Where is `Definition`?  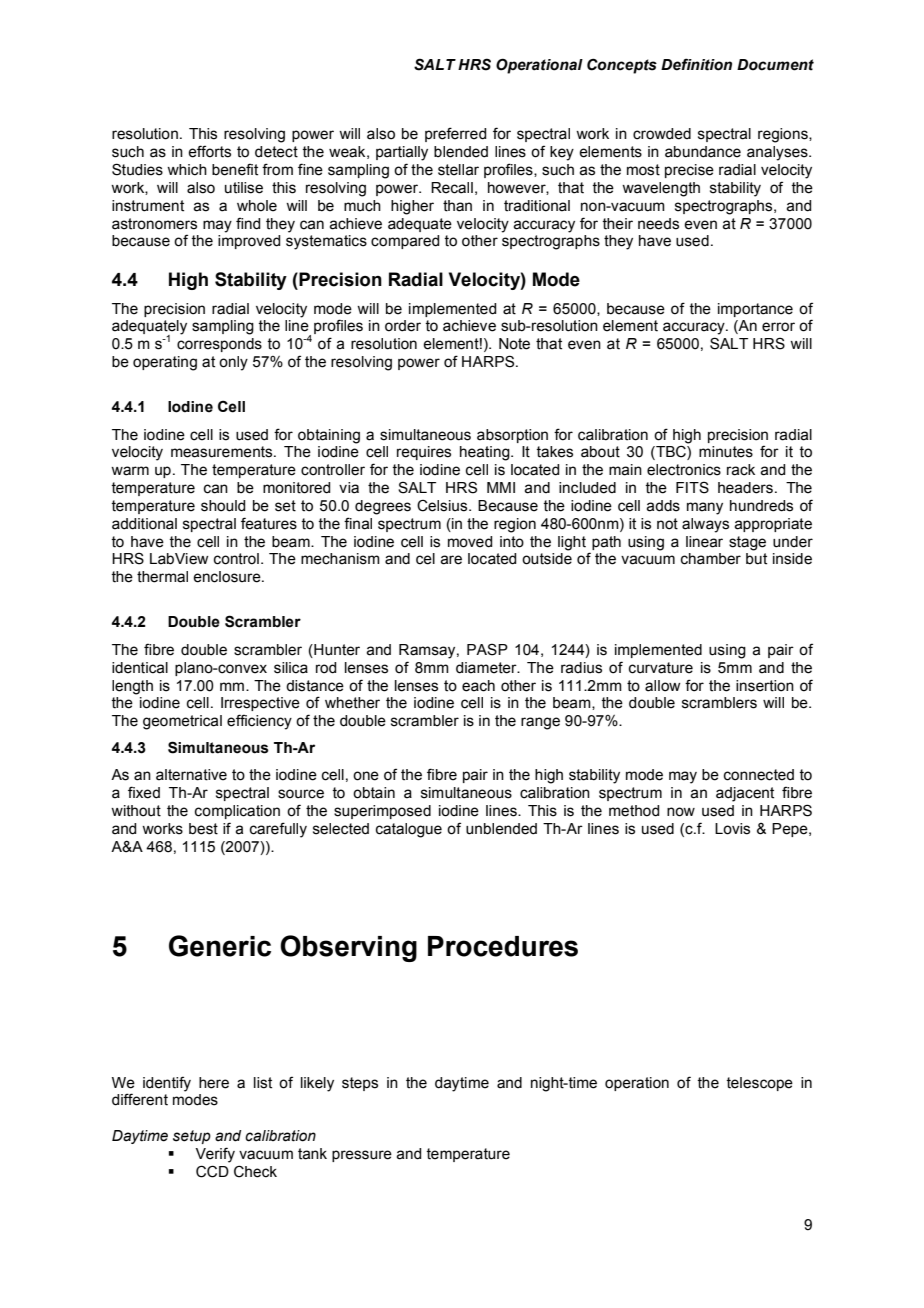 Definition is located at coordinates (696, 64).
